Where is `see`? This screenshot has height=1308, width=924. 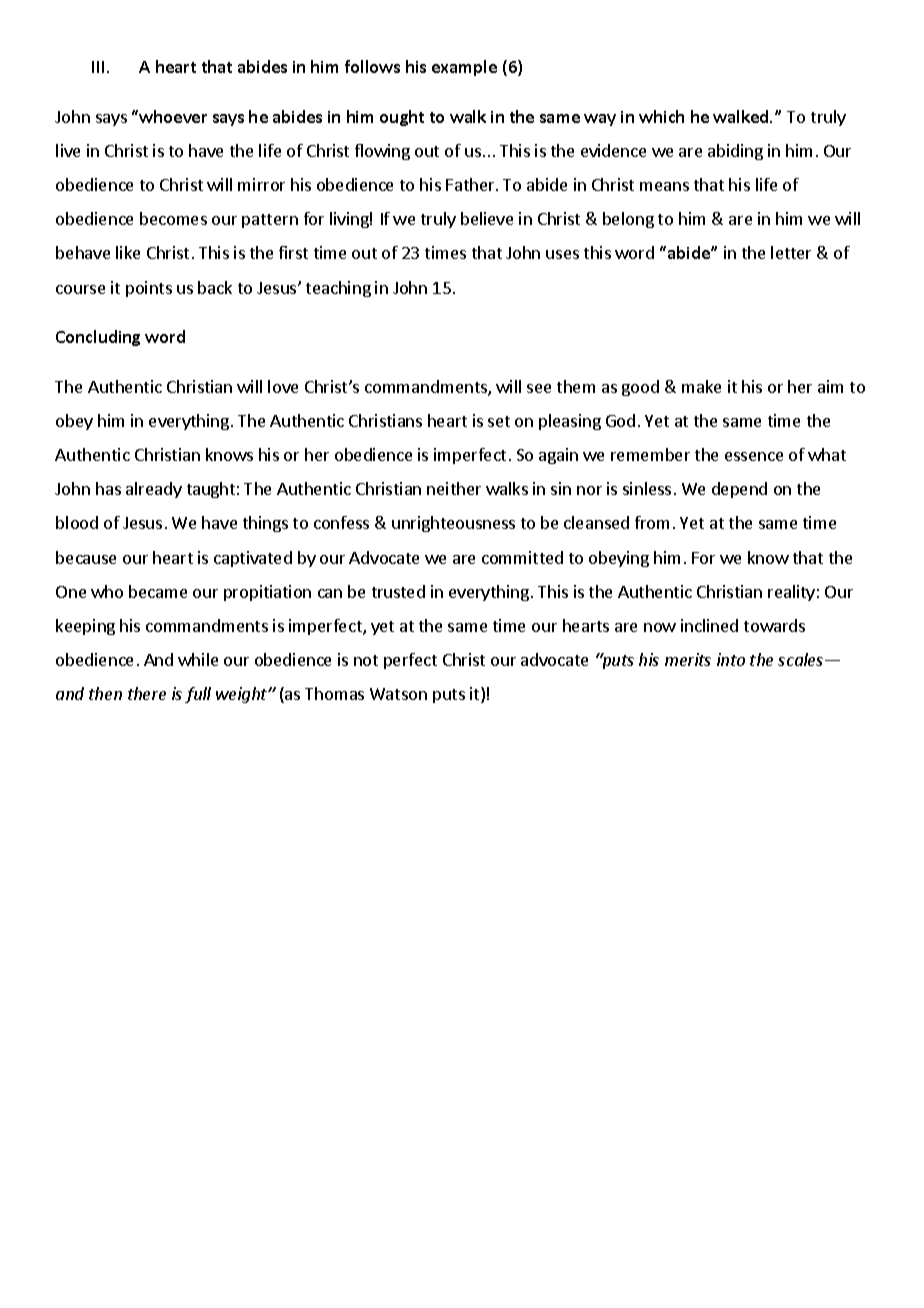 see is located at coordinates (539, 388).
